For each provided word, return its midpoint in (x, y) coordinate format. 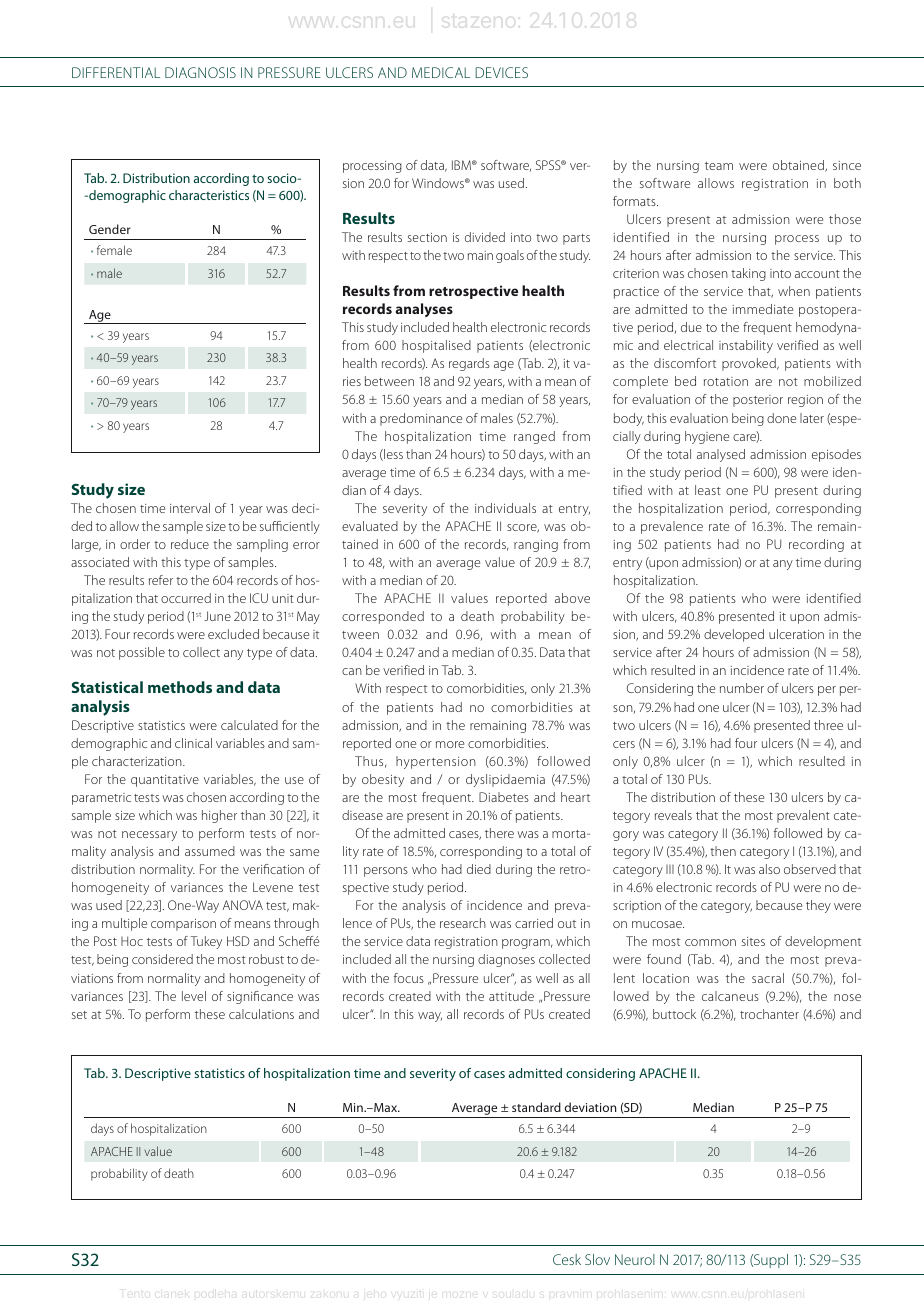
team (719, 166)
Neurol (635, 1259)
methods (180, 687)
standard (536, 1107)
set (79, 1015)
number (742, 688)
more (450, 744)
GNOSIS (212, 72)
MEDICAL (441, 72)
